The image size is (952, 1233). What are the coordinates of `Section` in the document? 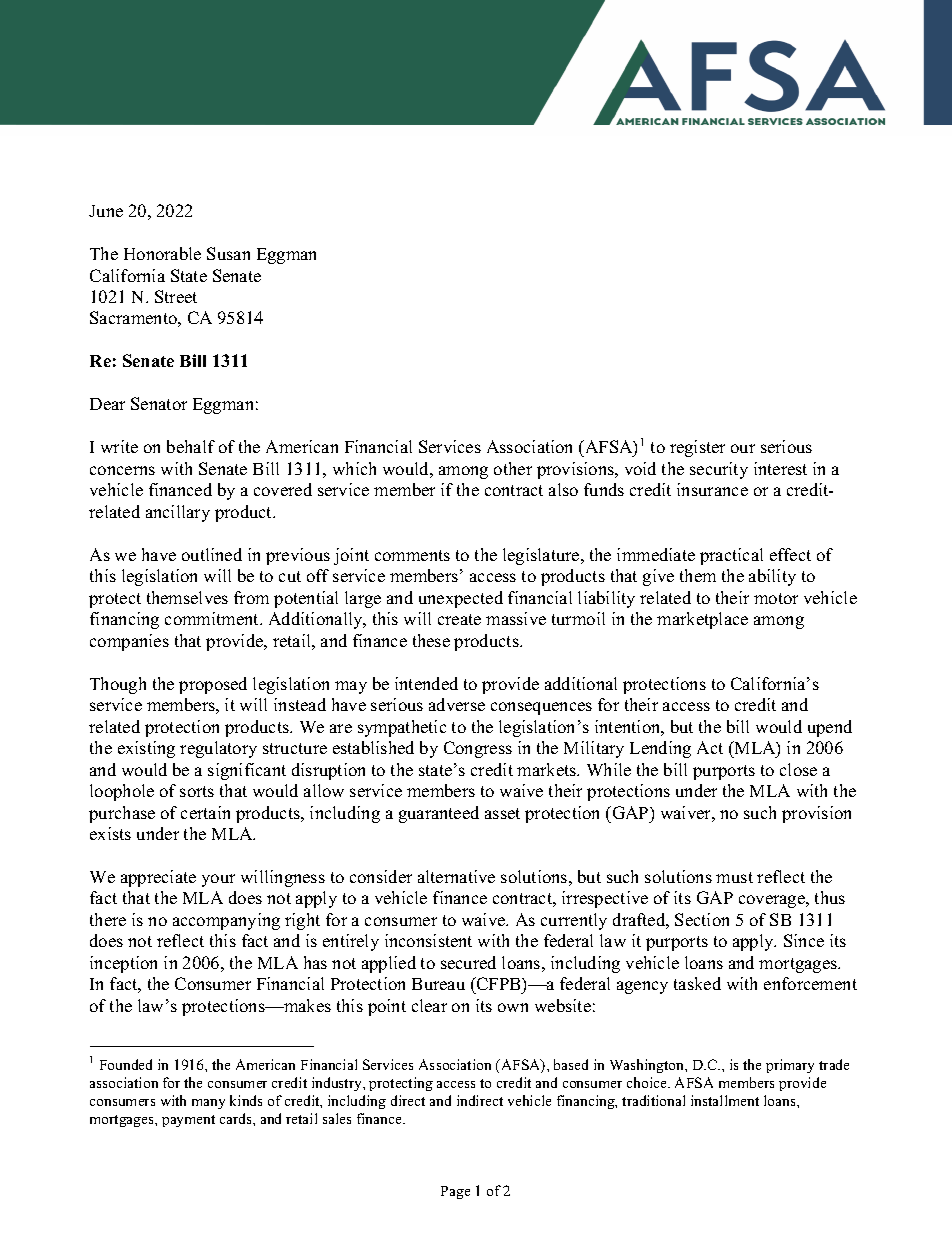 It's located at (702, 919).
